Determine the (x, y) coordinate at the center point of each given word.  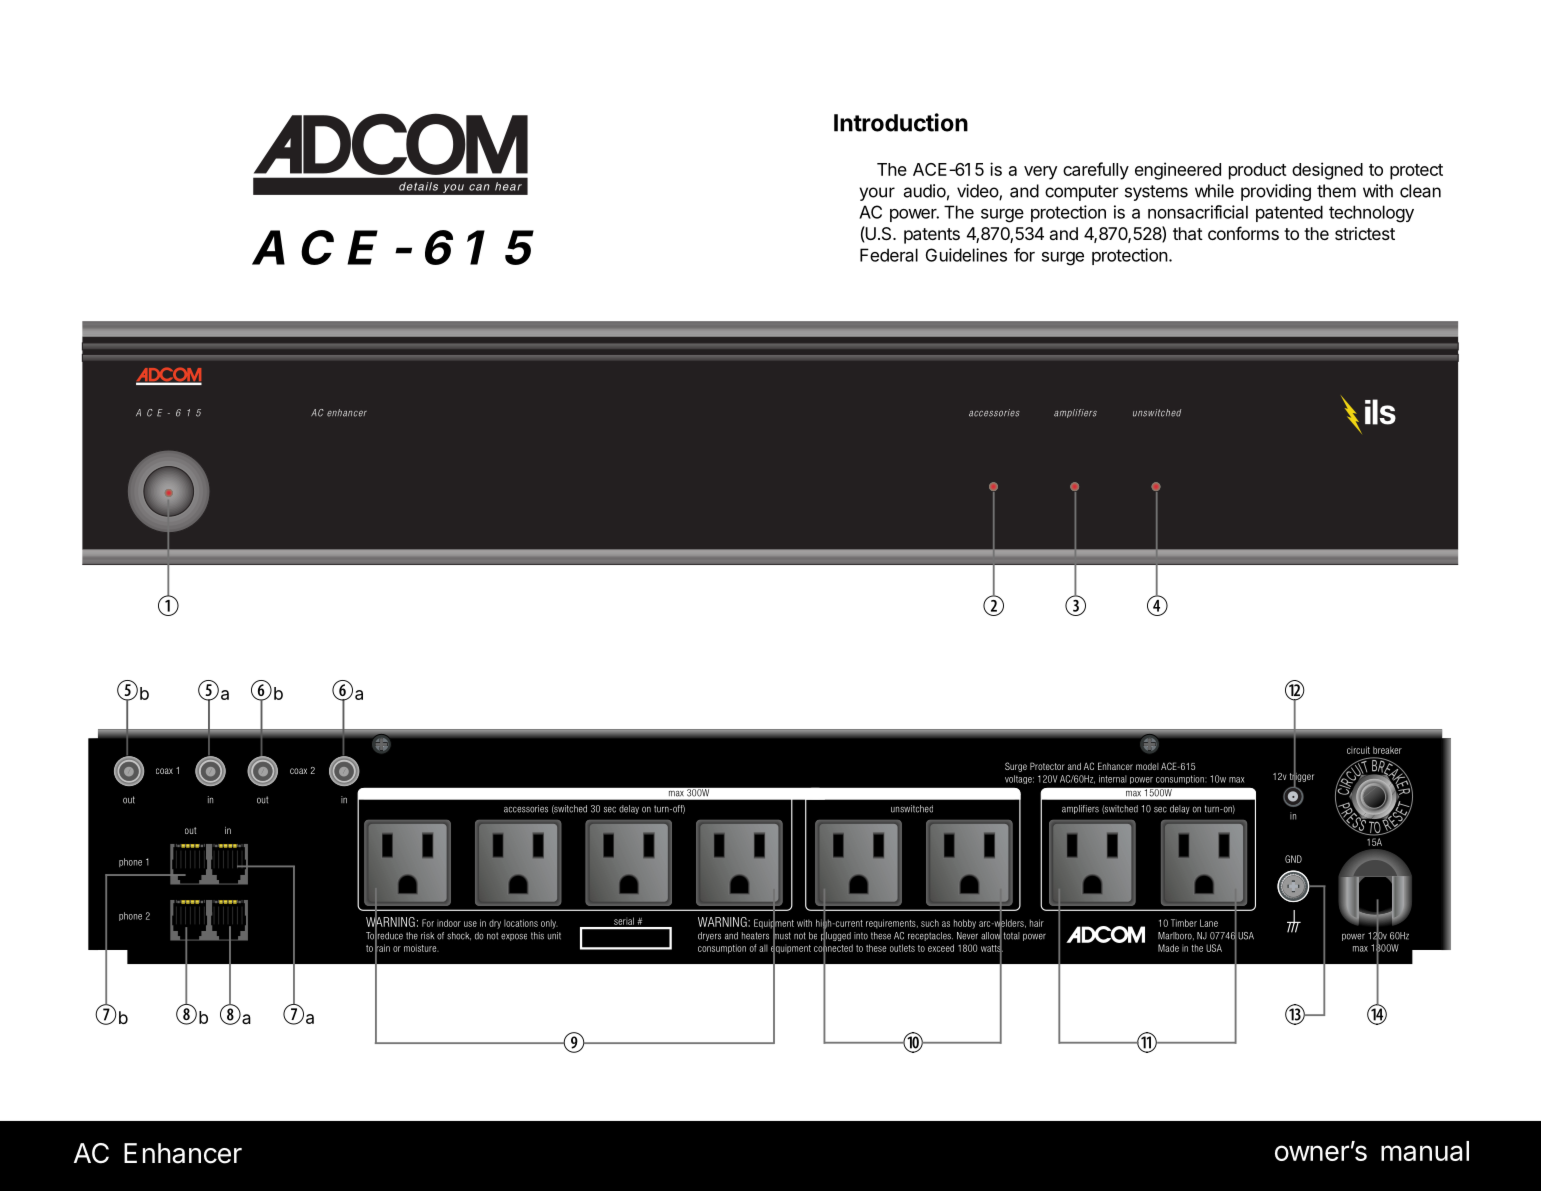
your (877, 194)
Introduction (901, 122)
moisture (421, 948)
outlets (902, 948)
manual (1425, 1151)
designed (1327, 171)
